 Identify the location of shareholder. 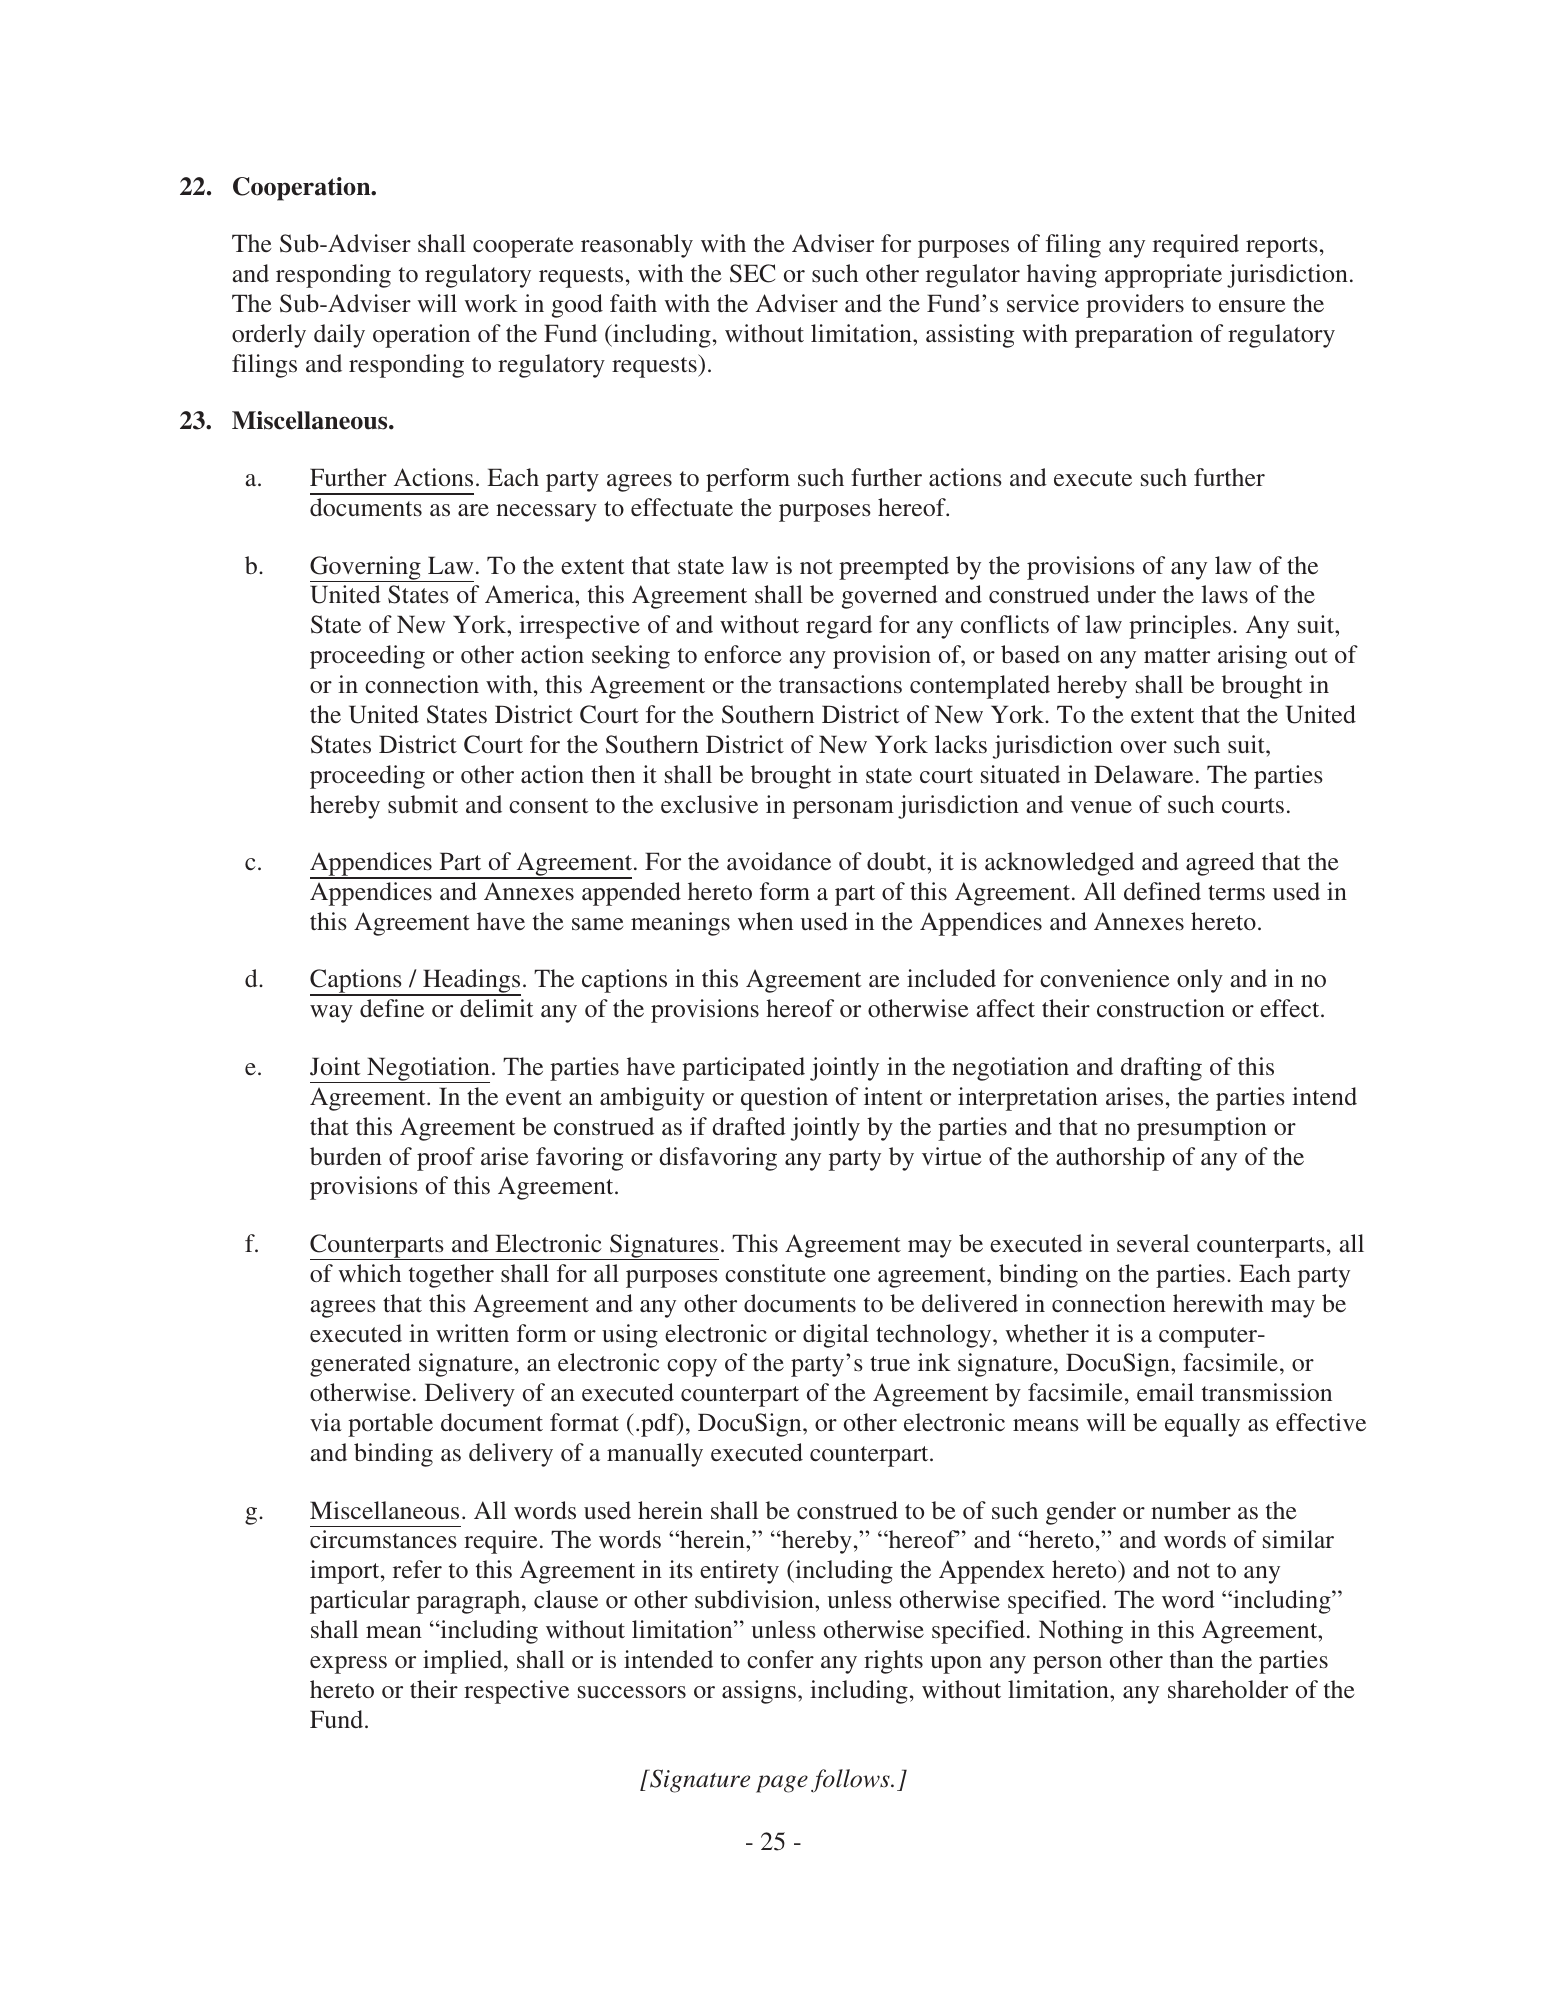
(1228, 1689).
